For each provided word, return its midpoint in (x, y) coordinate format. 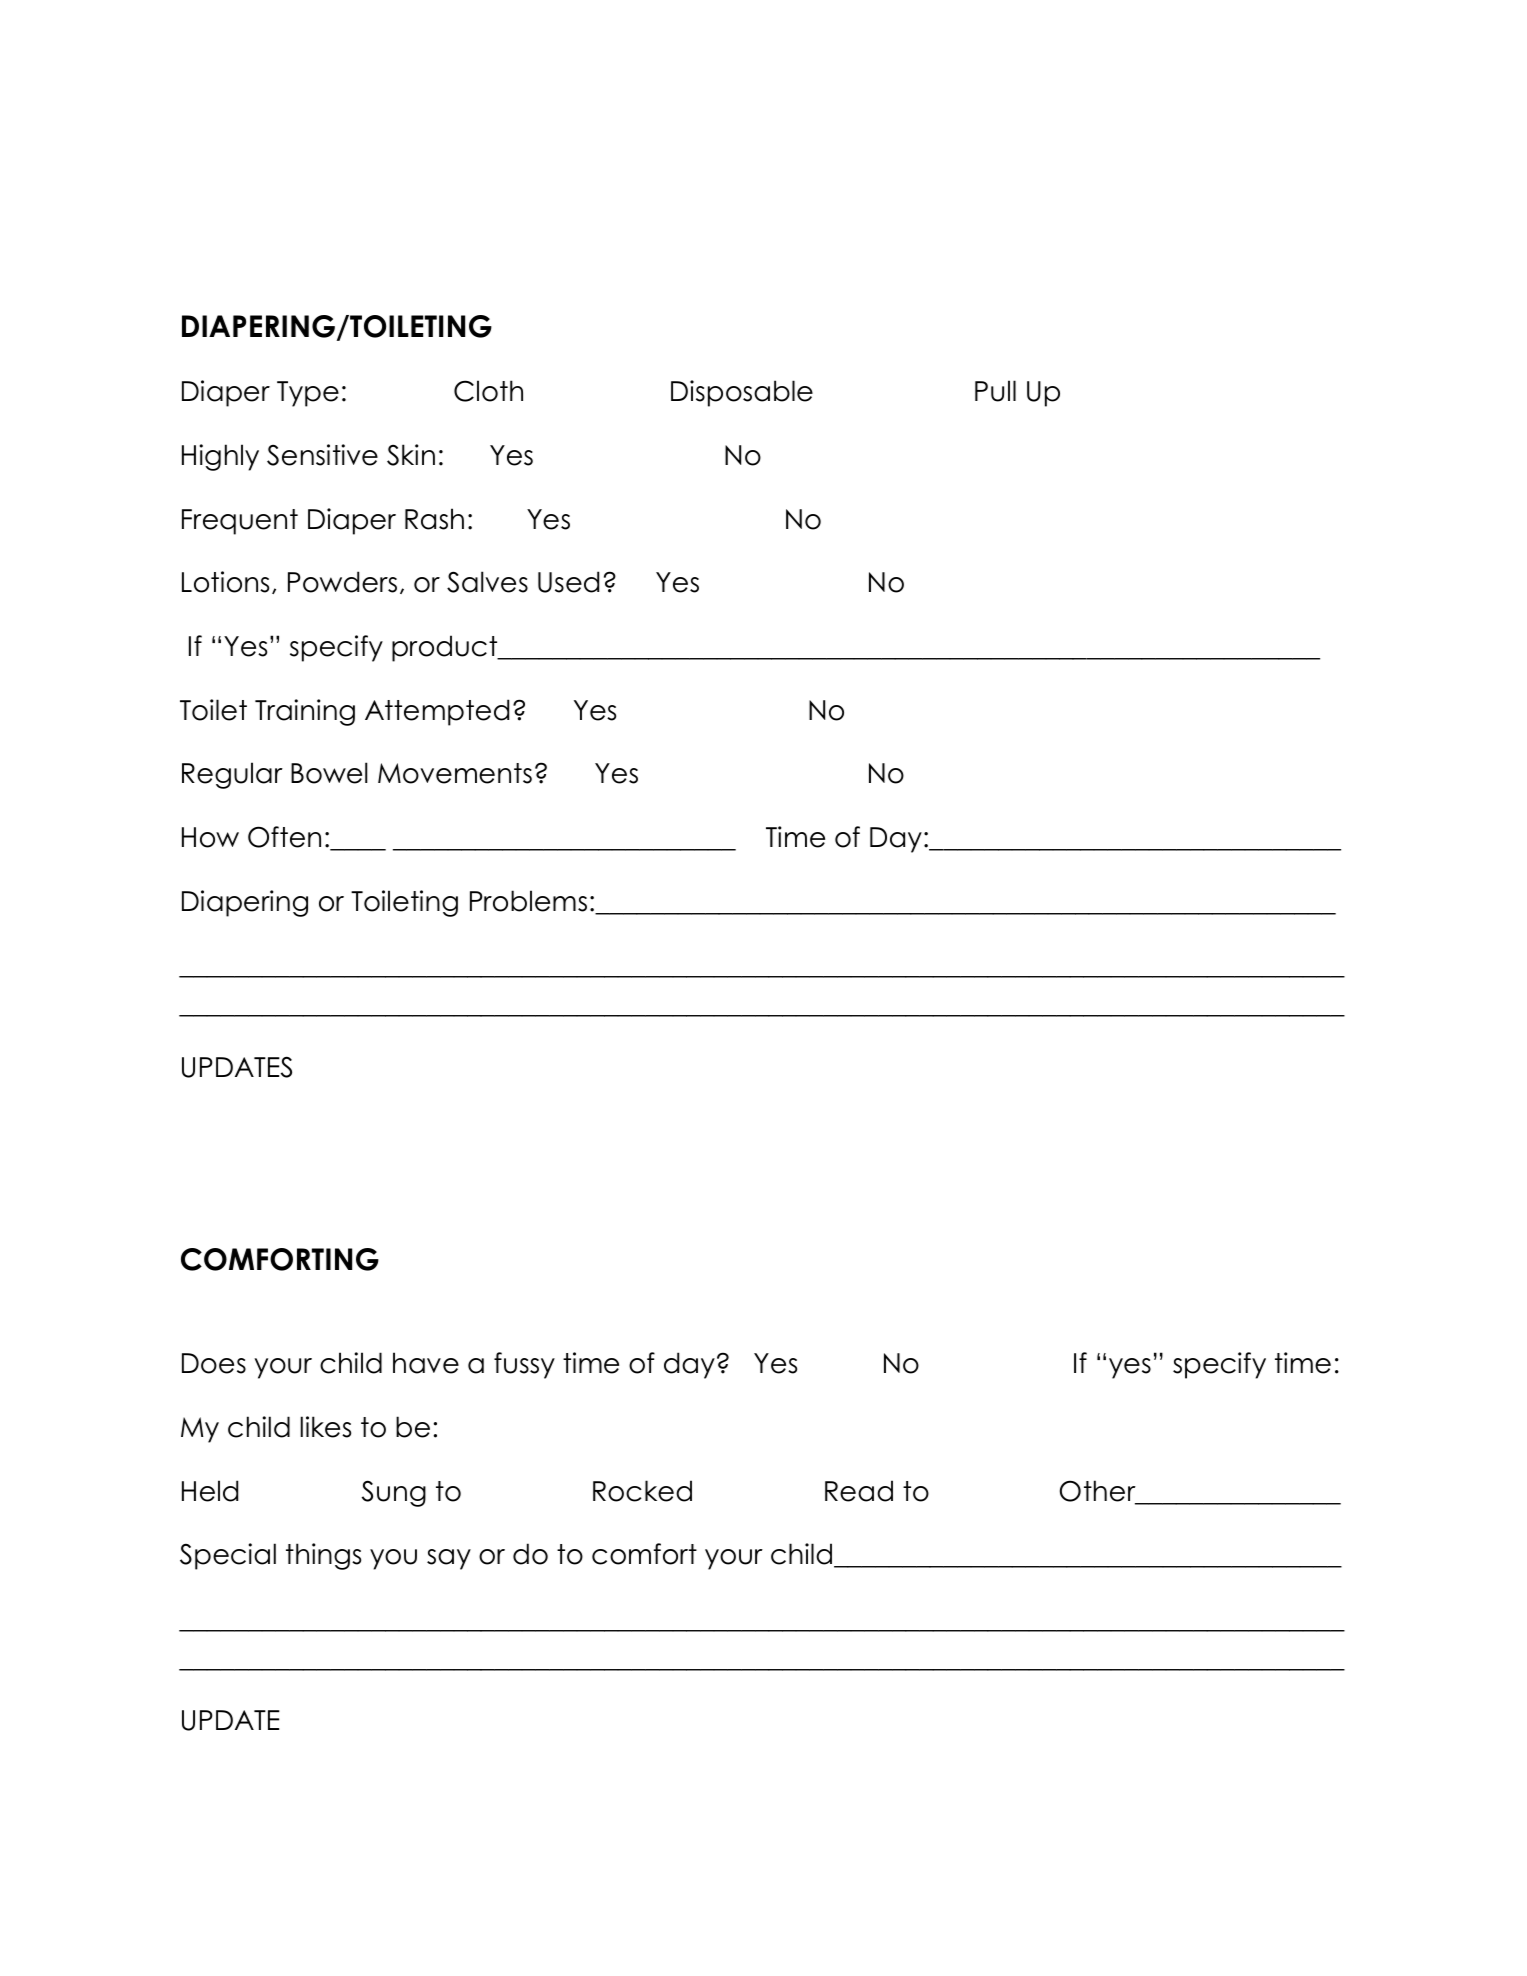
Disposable (742, 393)
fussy (524, 1365)
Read (859, 1491)
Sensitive (322, 455)
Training (305, 712)
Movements (455, 773)
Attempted (437, 712)
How (210, 837)
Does (214, 1363)
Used (568, 582)
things (323, 1556)
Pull (995, 391)
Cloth (488, 391)
